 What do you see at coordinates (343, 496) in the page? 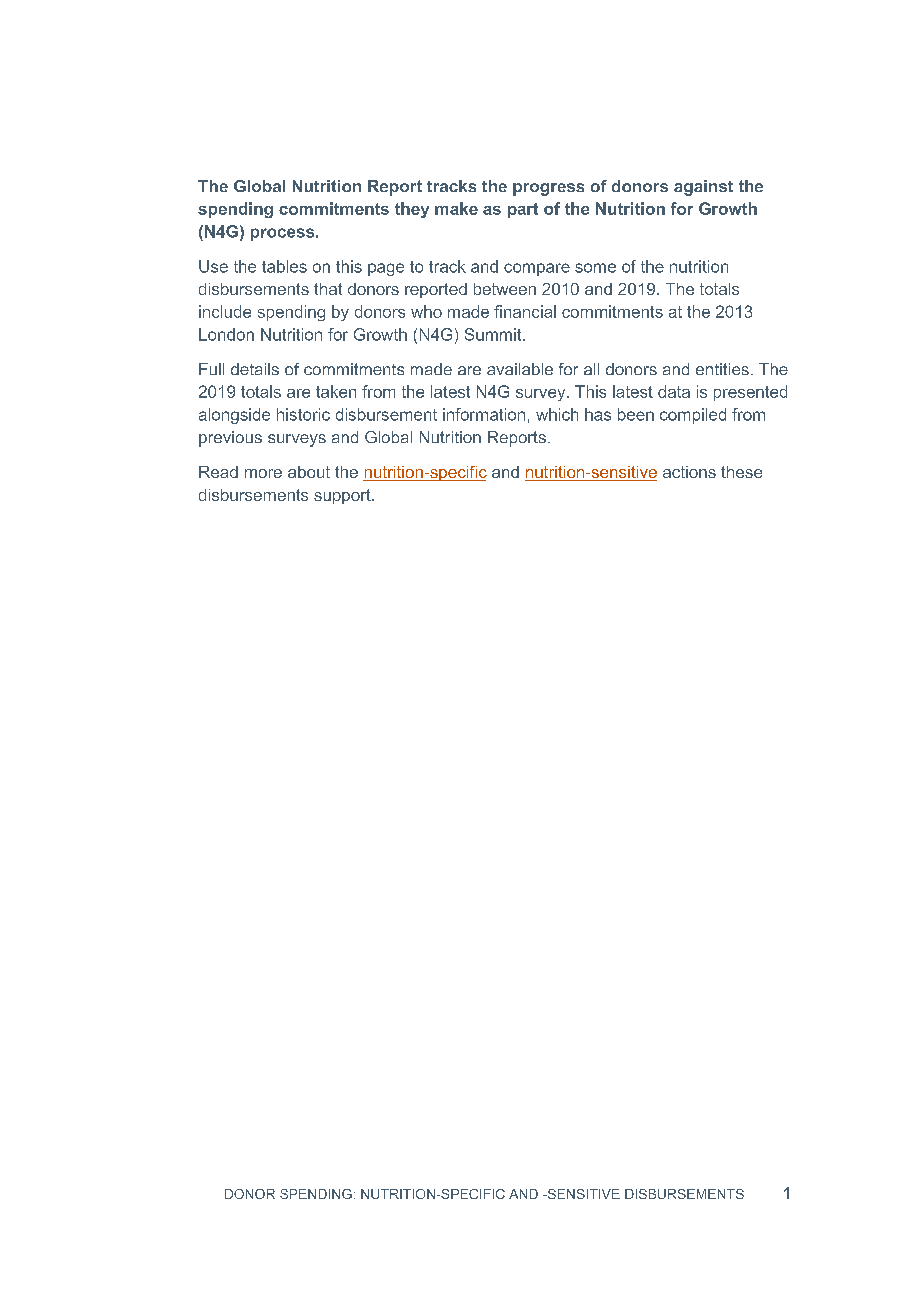
I see `support` at bounding box center [343, 496].
